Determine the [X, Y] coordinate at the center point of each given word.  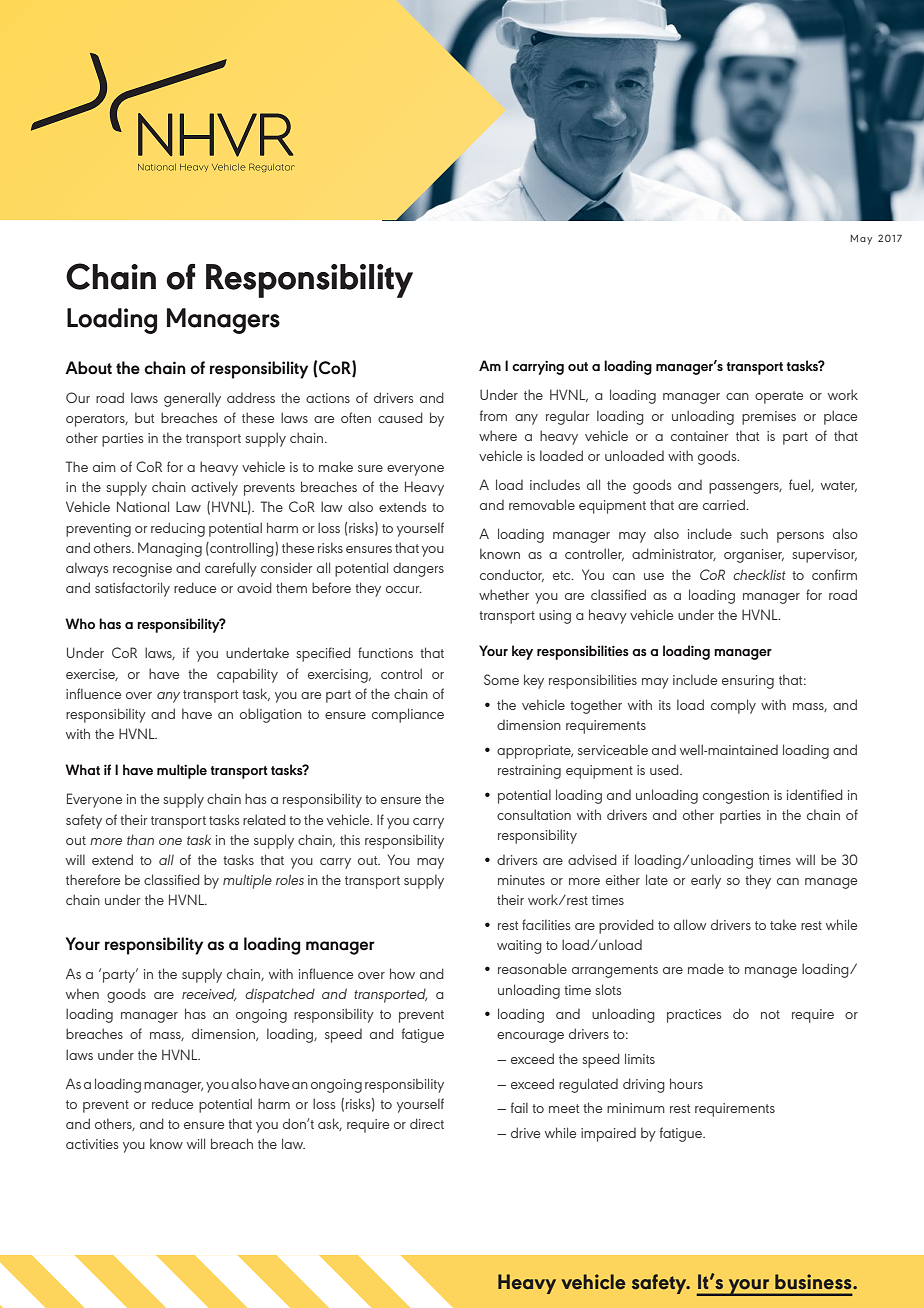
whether [504, 594]
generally [192, 399]
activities [92, 1144]
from [493, 415]
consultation [534, 814]
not [770, 1014]
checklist [759, 574]
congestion [736, 797]
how [402, 973]
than [140, 839]
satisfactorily [132, 589]
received [209, 995]
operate [779, 397]
